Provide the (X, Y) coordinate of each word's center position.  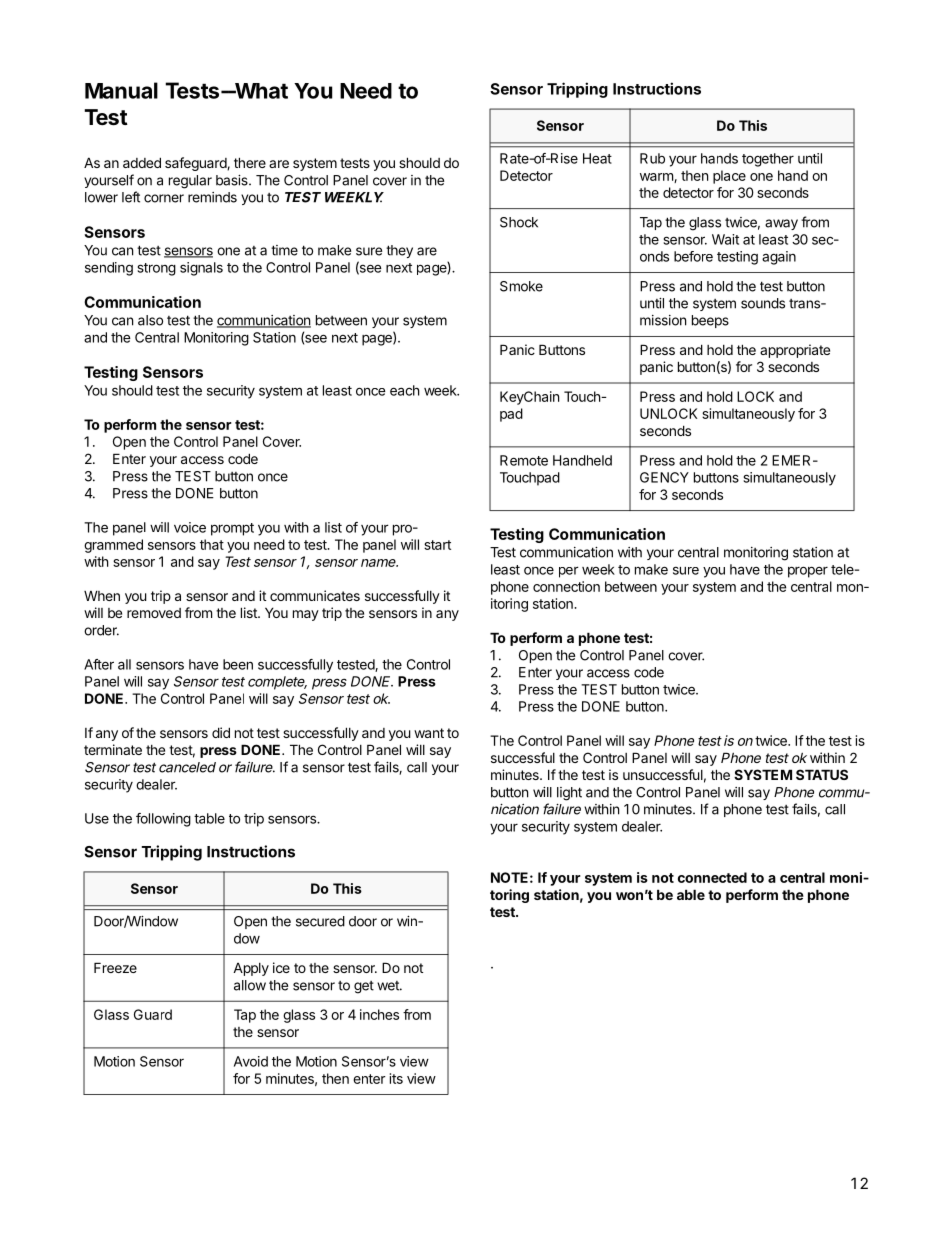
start (437, 545)
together (768, 160)
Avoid (251, 1061)
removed (154, 613)
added (142, 162)
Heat (597, 158)
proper (808, 572)
